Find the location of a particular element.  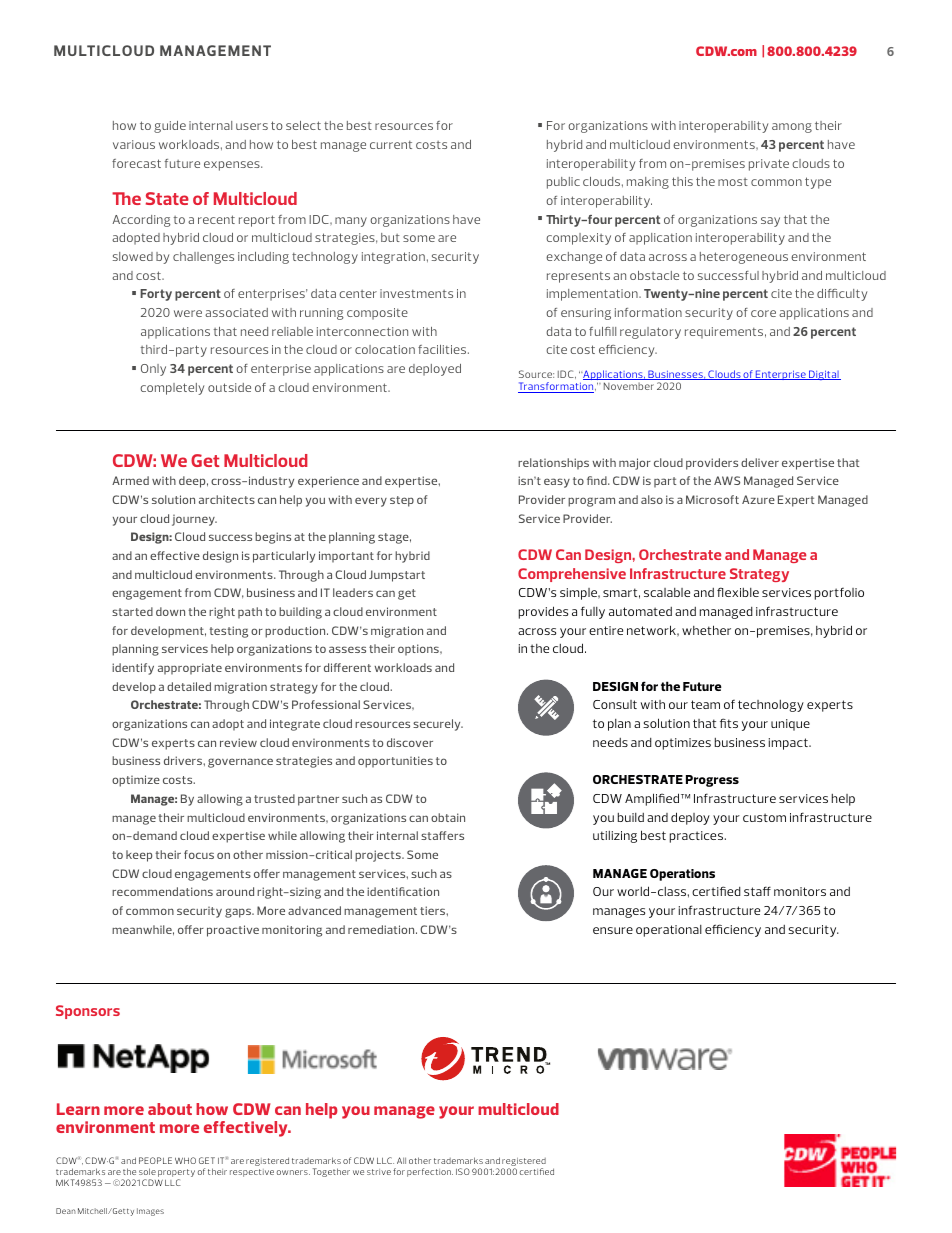

identify is located at coordinates (133, 669).
